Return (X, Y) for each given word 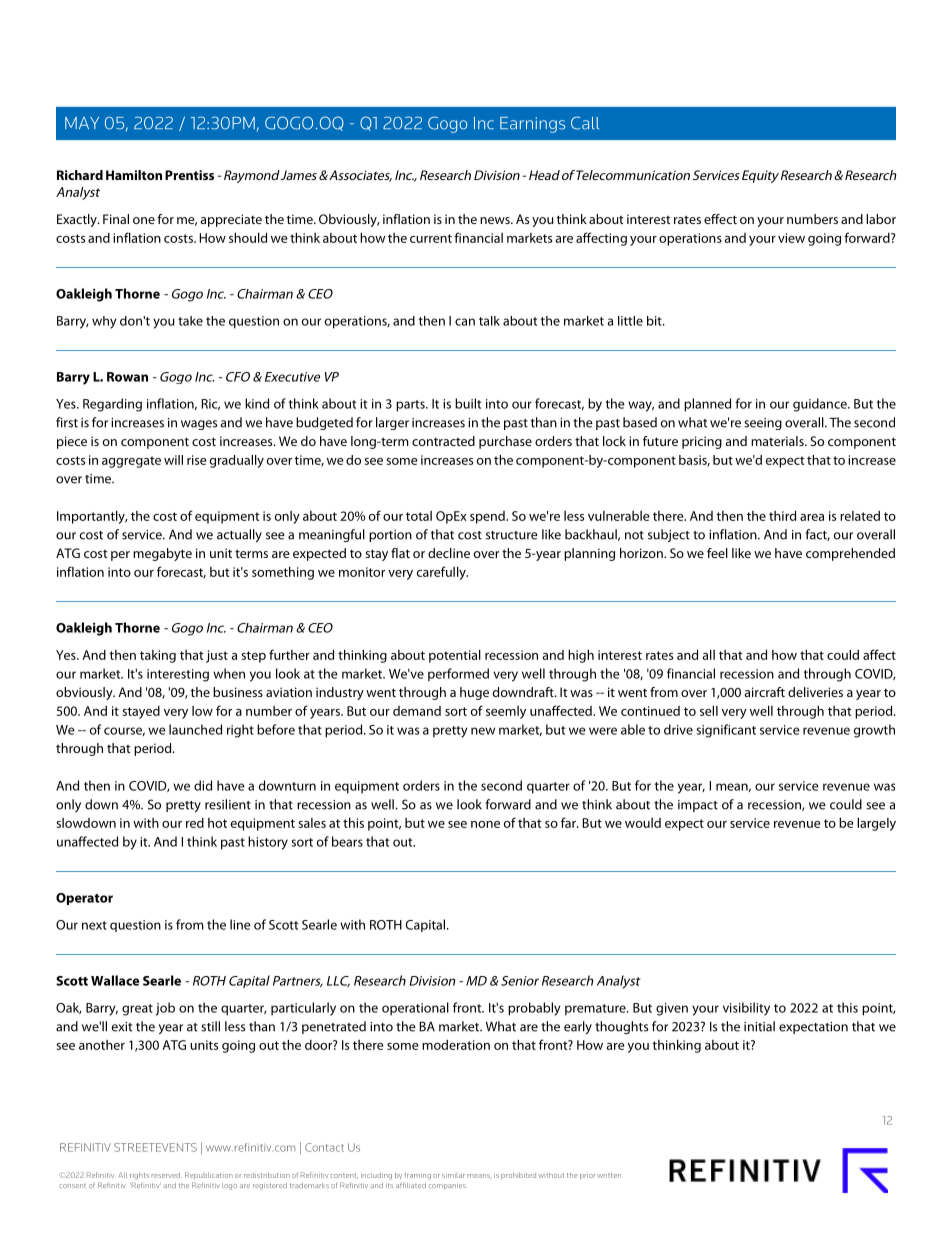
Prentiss (189, 175)
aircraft (764, 692)
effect (720, 219)
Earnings (532, 125)
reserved (166, 1175)
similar (453, 1175)
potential (455, 656)
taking (158, 656)
